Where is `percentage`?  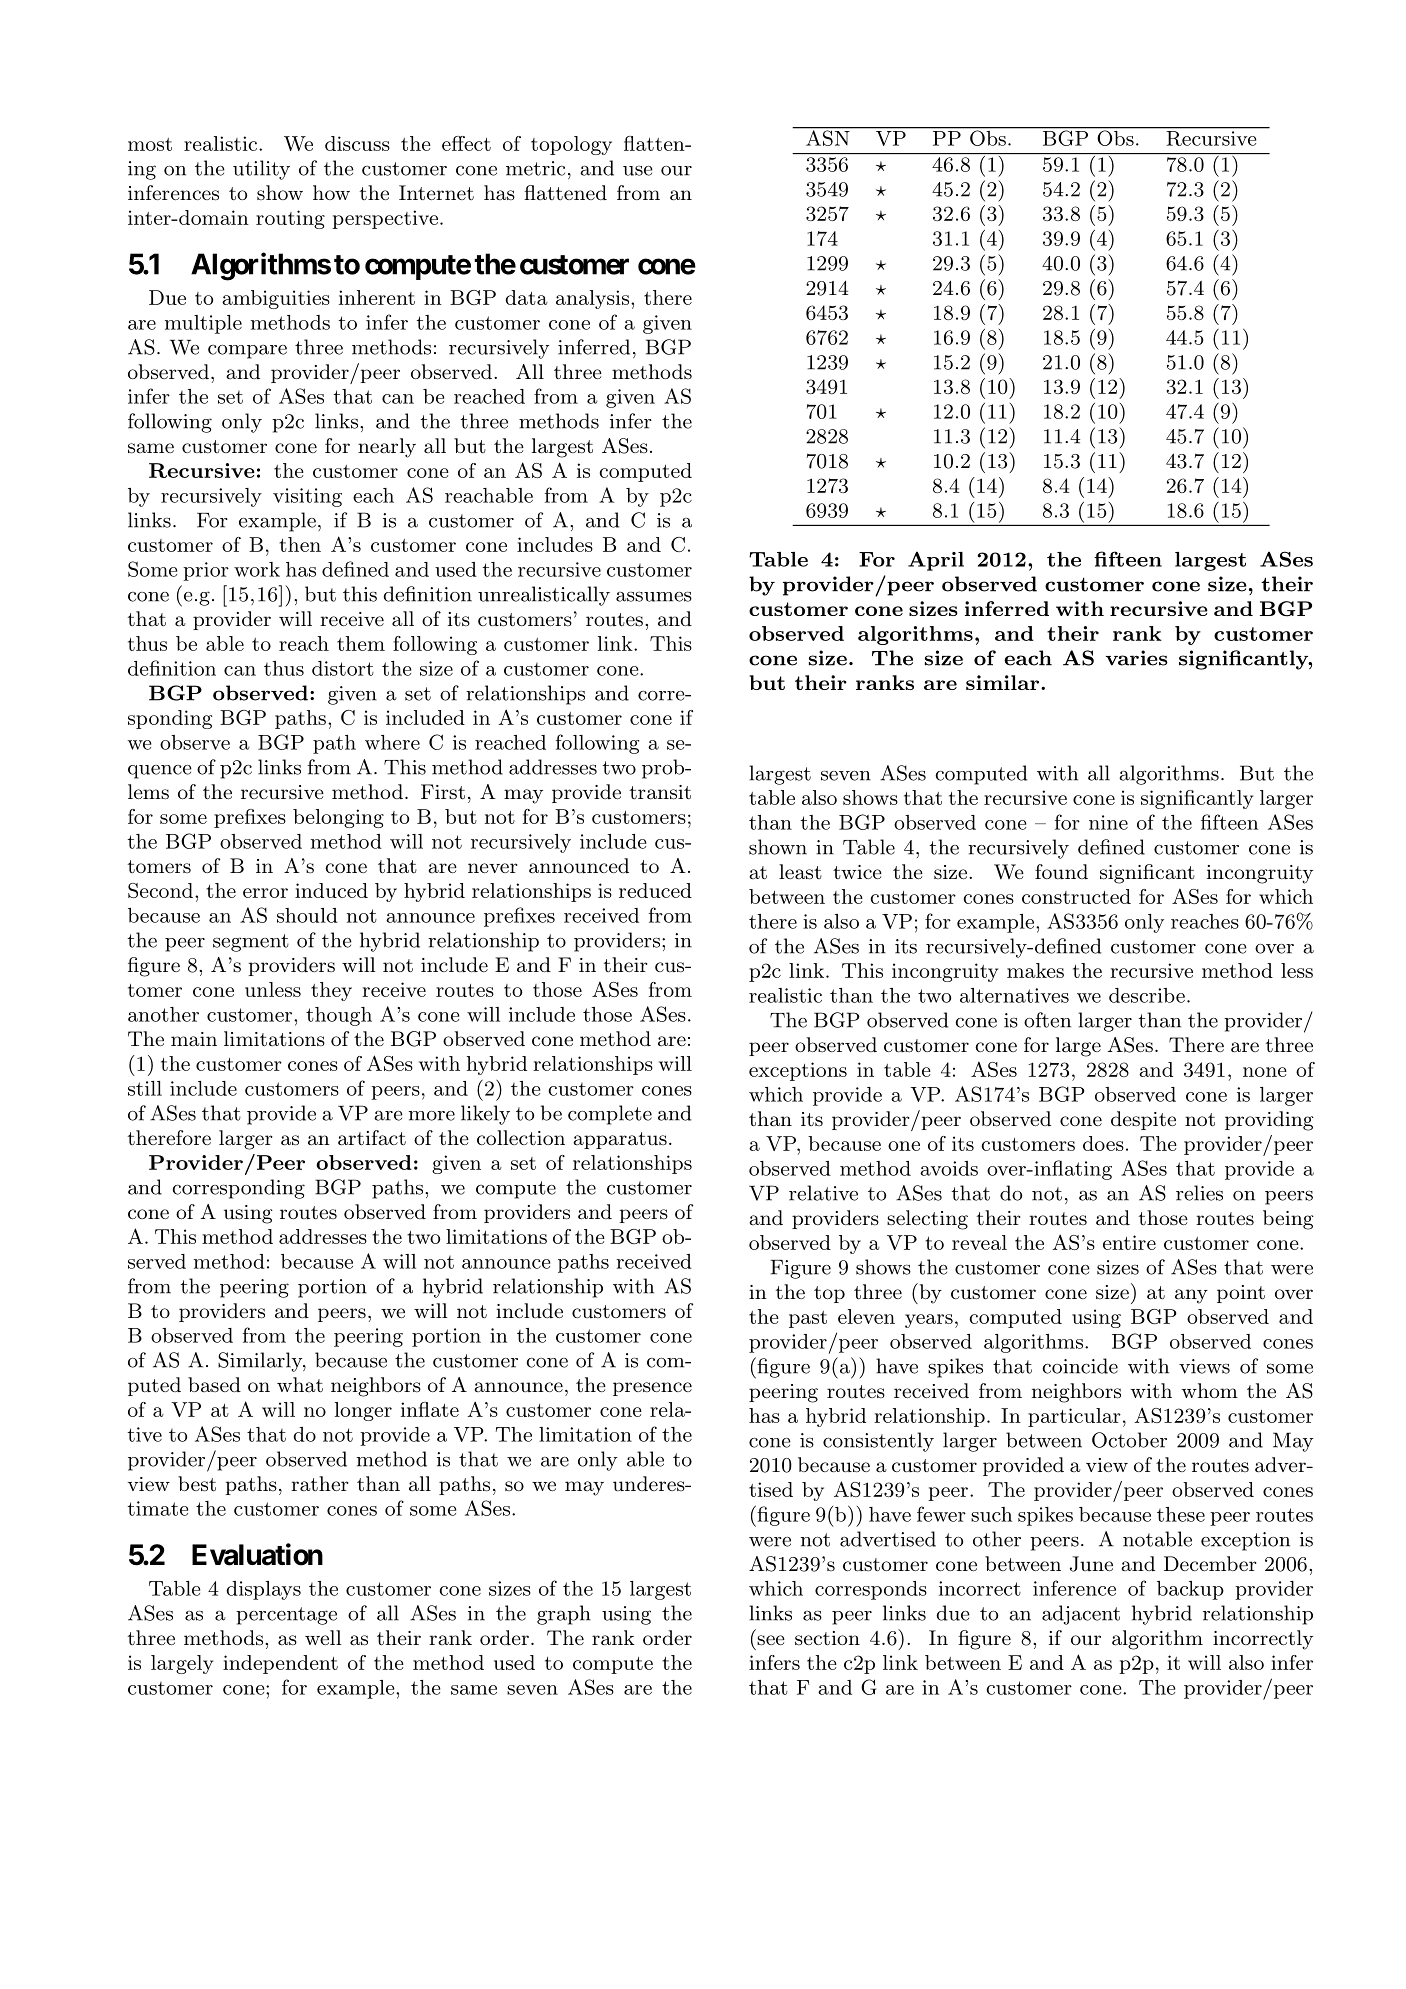 percentage is located at coordinates (286, 1616).
